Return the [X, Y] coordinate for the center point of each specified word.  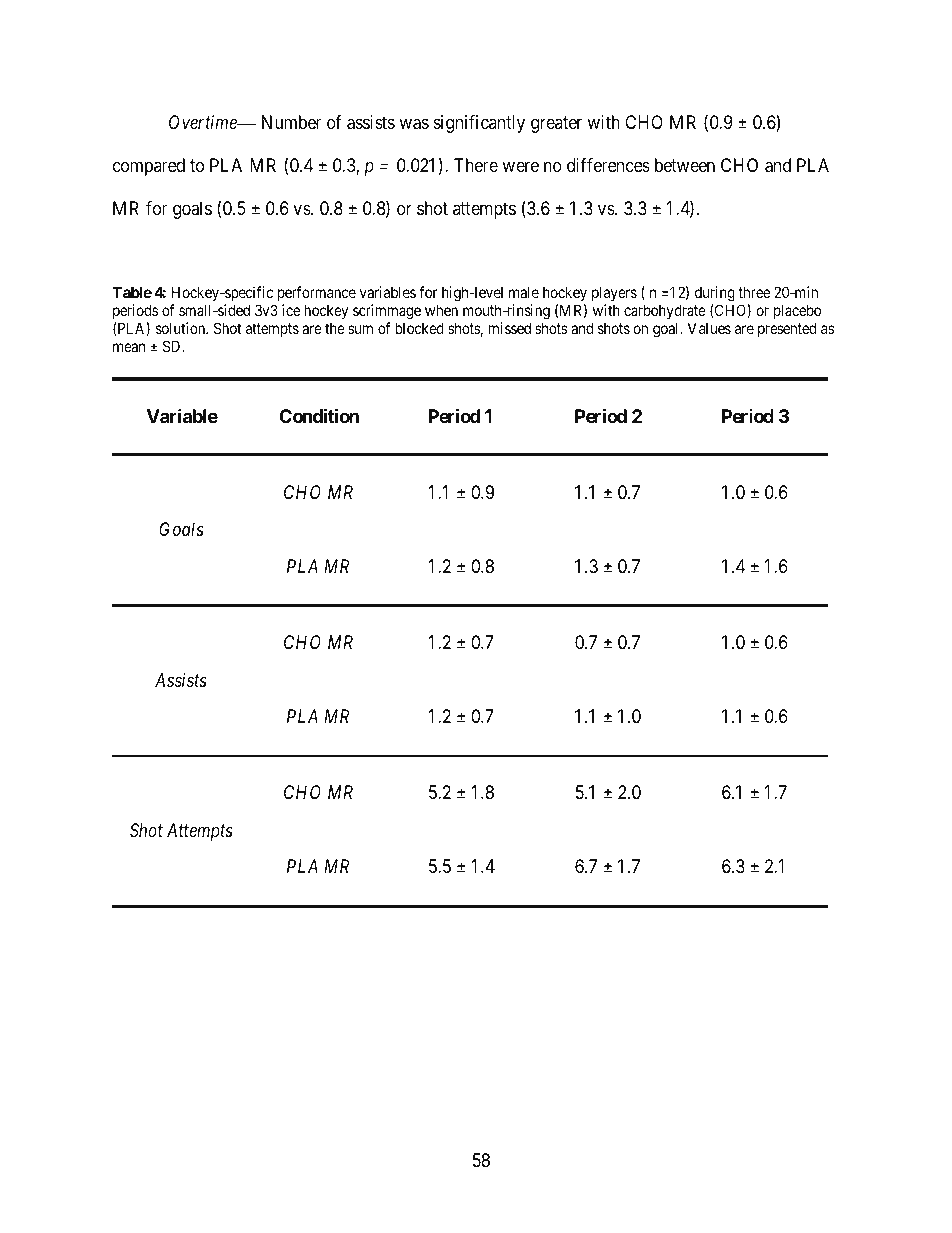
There [476, 165]
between [685, 165]
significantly [479, 124]
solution [182, 328]
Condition [319, 415]
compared [149, 167]
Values [709, 328]
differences [608, 165]
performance [317, 293]
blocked [419, 328]
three [754, 292]
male [524, 292]
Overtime [204, 122]
